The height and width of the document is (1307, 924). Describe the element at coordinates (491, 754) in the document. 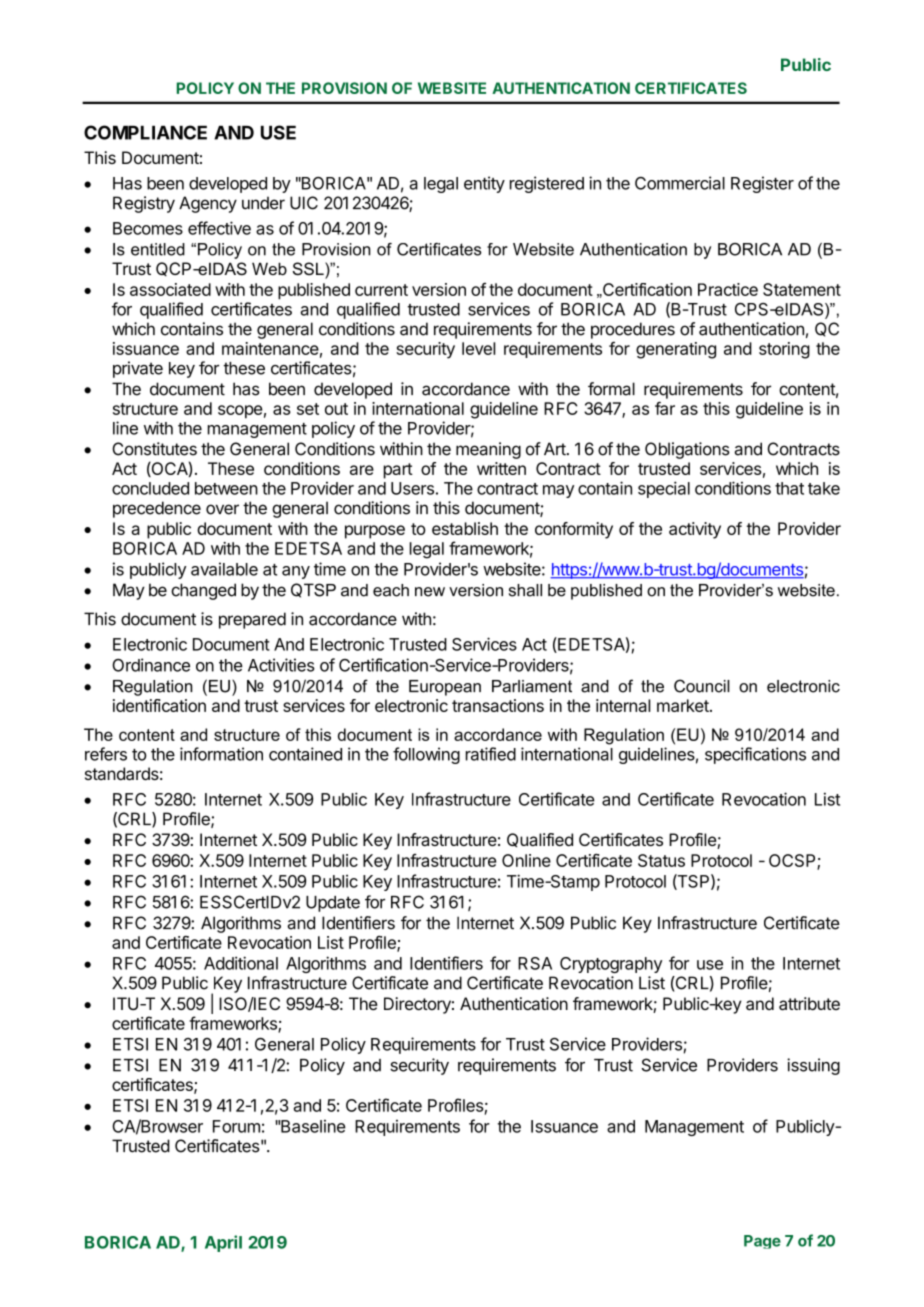

I see `ratified` at that location.
